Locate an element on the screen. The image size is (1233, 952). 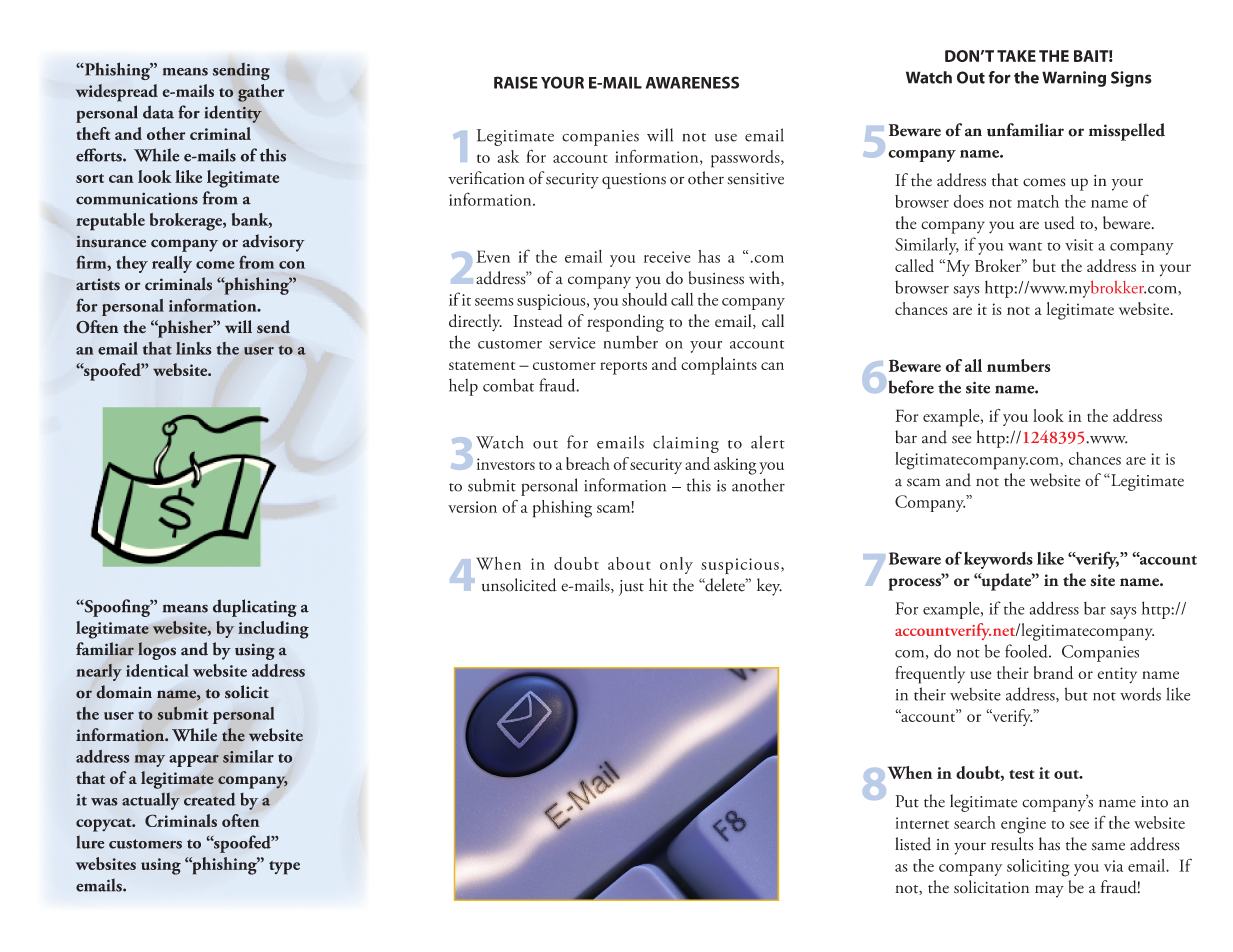
Warning is located at coordinates (1074, 79).
